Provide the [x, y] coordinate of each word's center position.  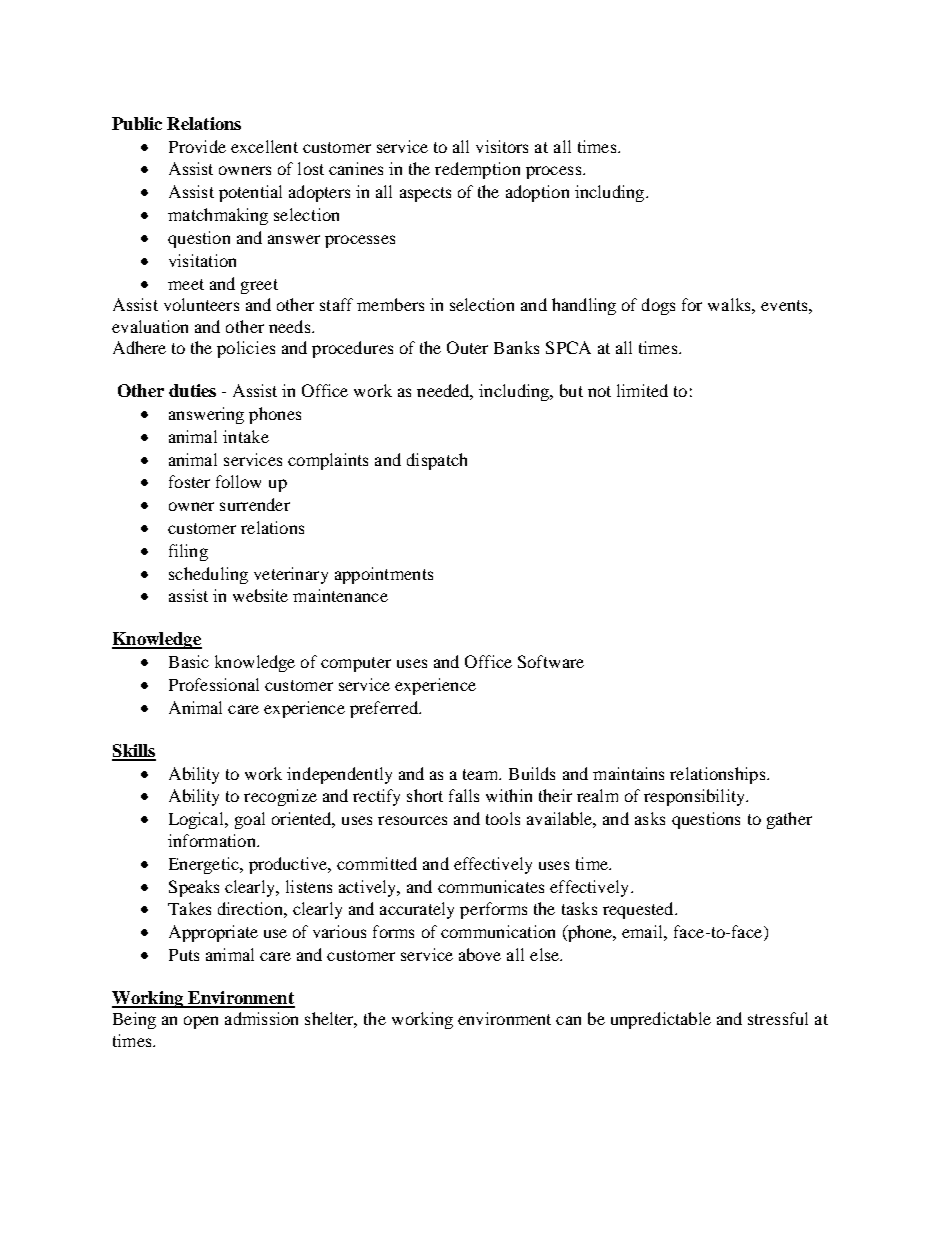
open [201, 1022]
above [480, 954]
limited [642, 390]
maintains [628, 773]
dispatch [437, 461]
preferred [385, 709]
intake [246, 436]
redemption [477, 170]
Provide [197, 146]
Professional [214, 684]
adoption [537, 193]
